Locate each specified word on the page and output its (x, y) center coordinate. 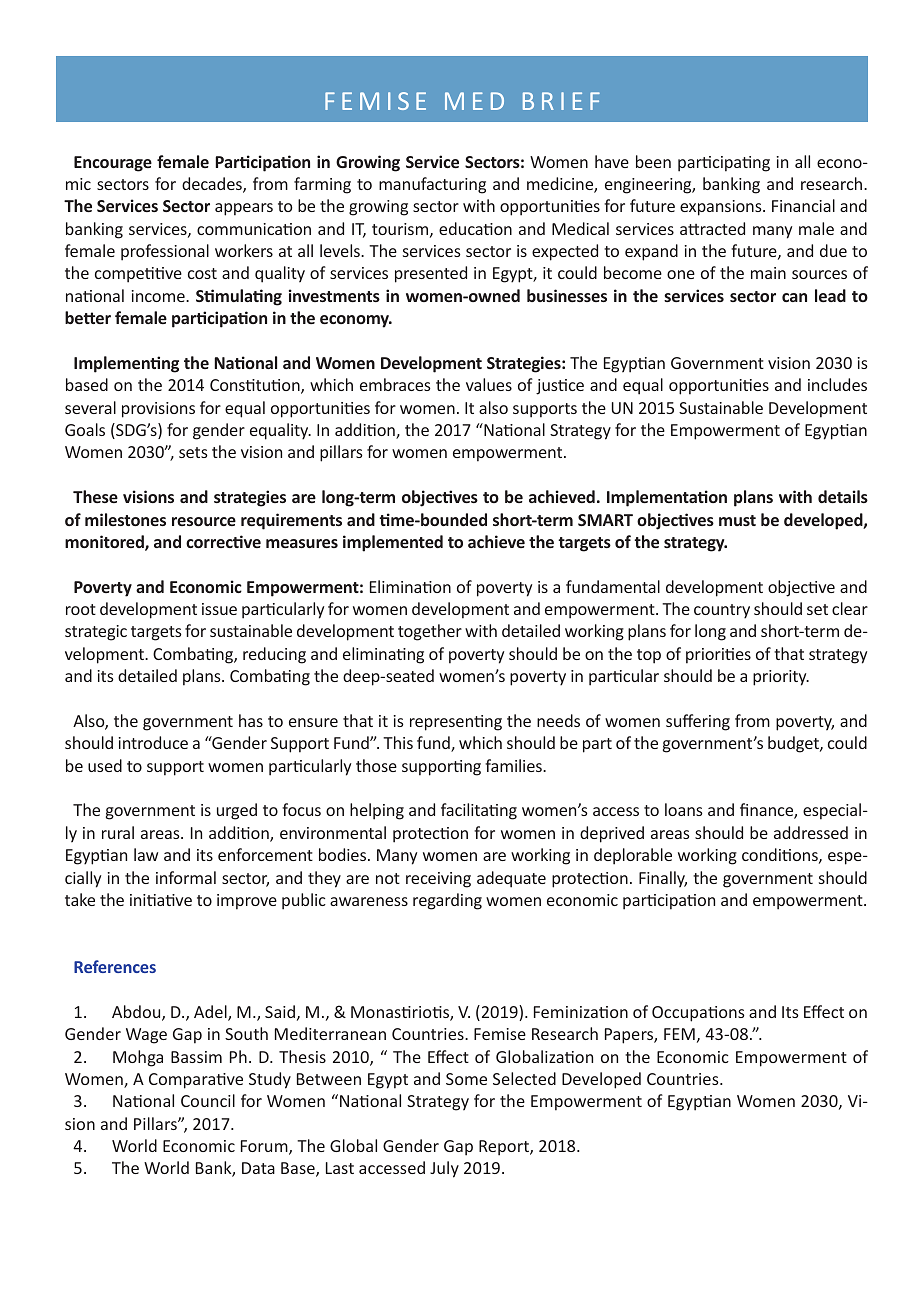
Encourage (113, 164)
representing (456, 723)
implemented (393, 543)
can (794, 297)
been (653, 161)
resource (204, 521)
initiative (161, 900)
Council (208, 1100)
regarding (447, 901)
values (489, 384)
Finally (663, 879)
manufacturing (432, 185)
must (737, 520)
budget (794, 744)
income (159, 296)
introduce (153, 742)
